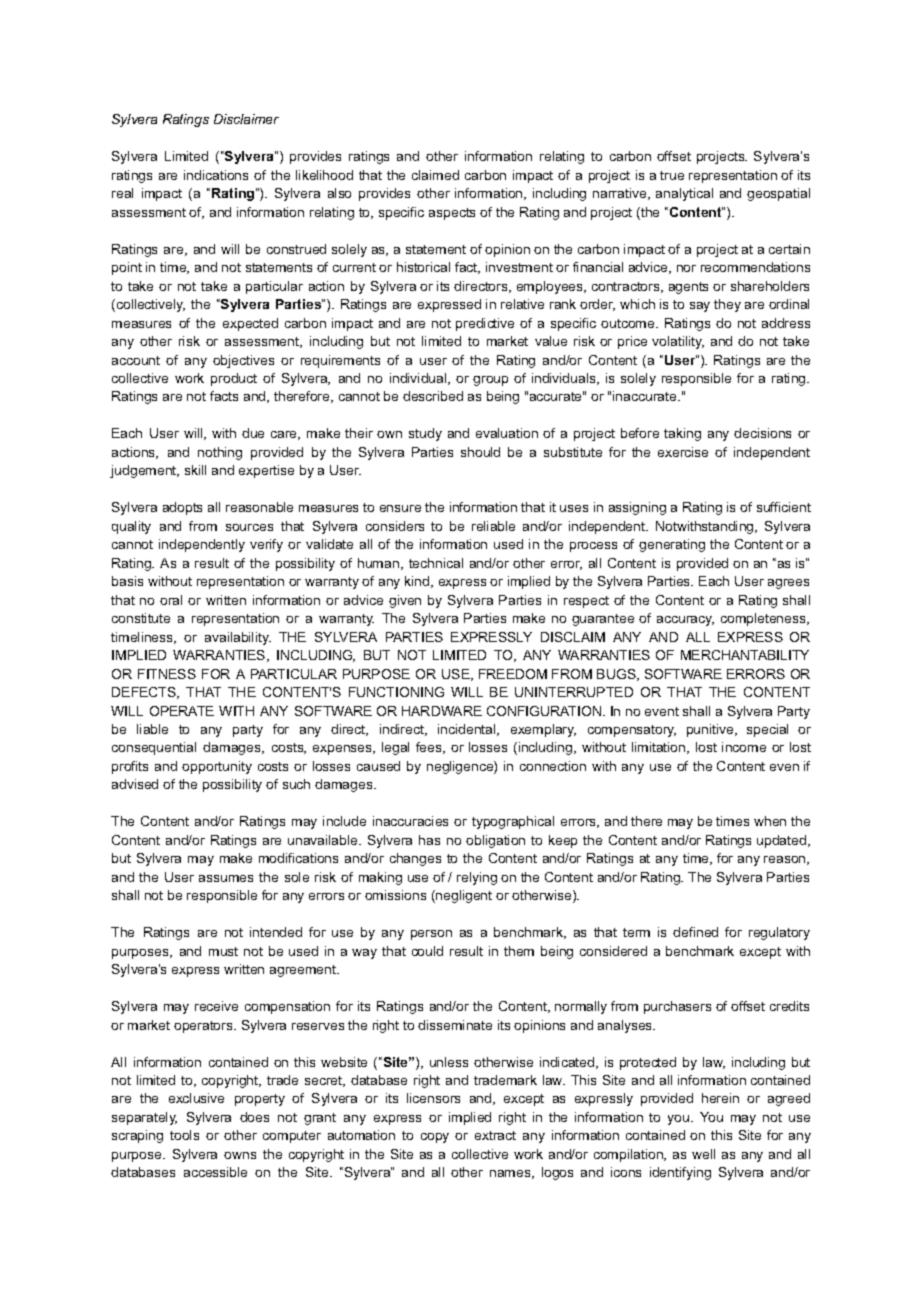  Describe the element at coordinates (400, 508) in the page. I see `ensure` at that location.
